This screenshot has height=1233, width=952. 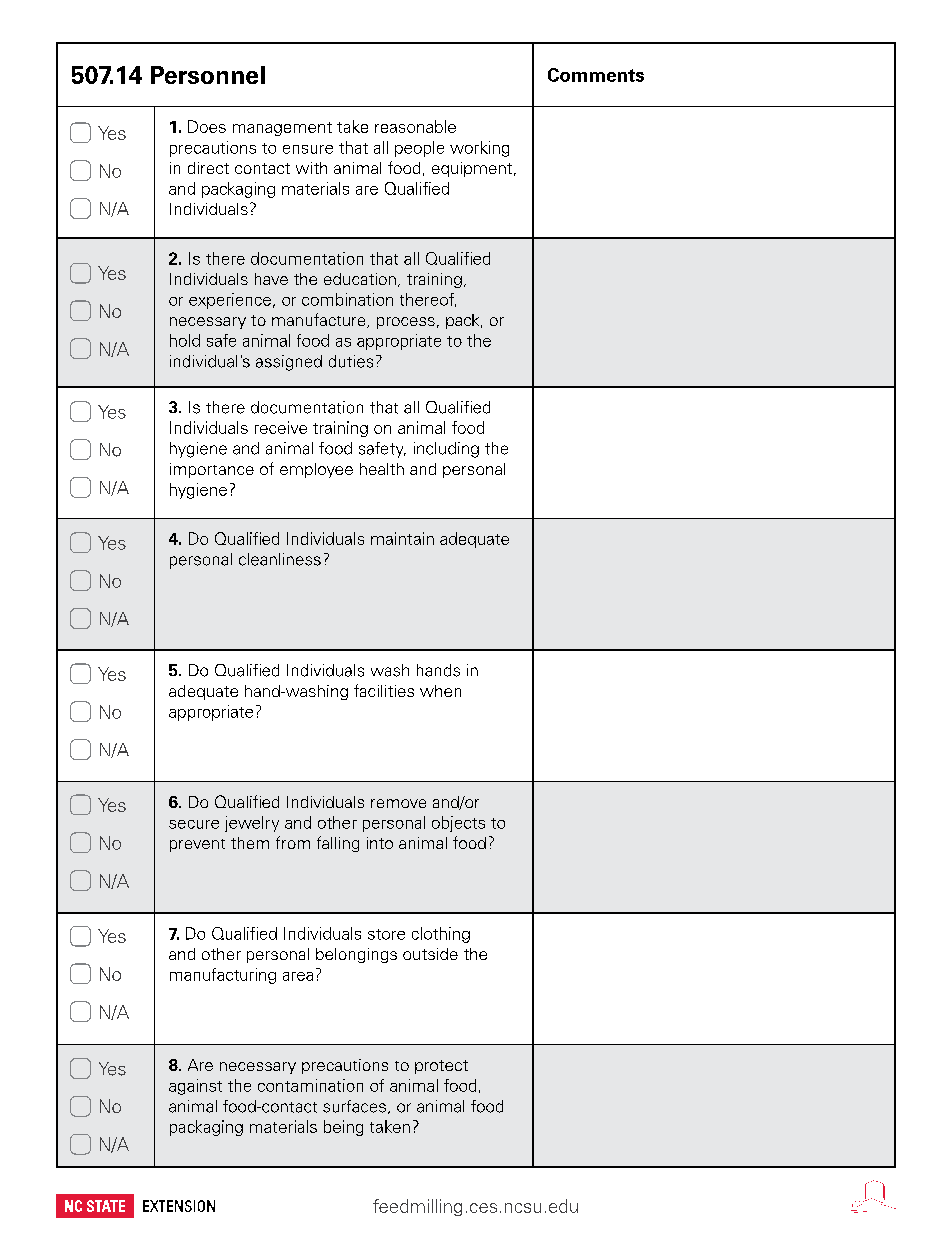 What do you see at coordinates (354, 1106) in the screenshot?
I see `surfaces` at bounding box center [354, 1106].
